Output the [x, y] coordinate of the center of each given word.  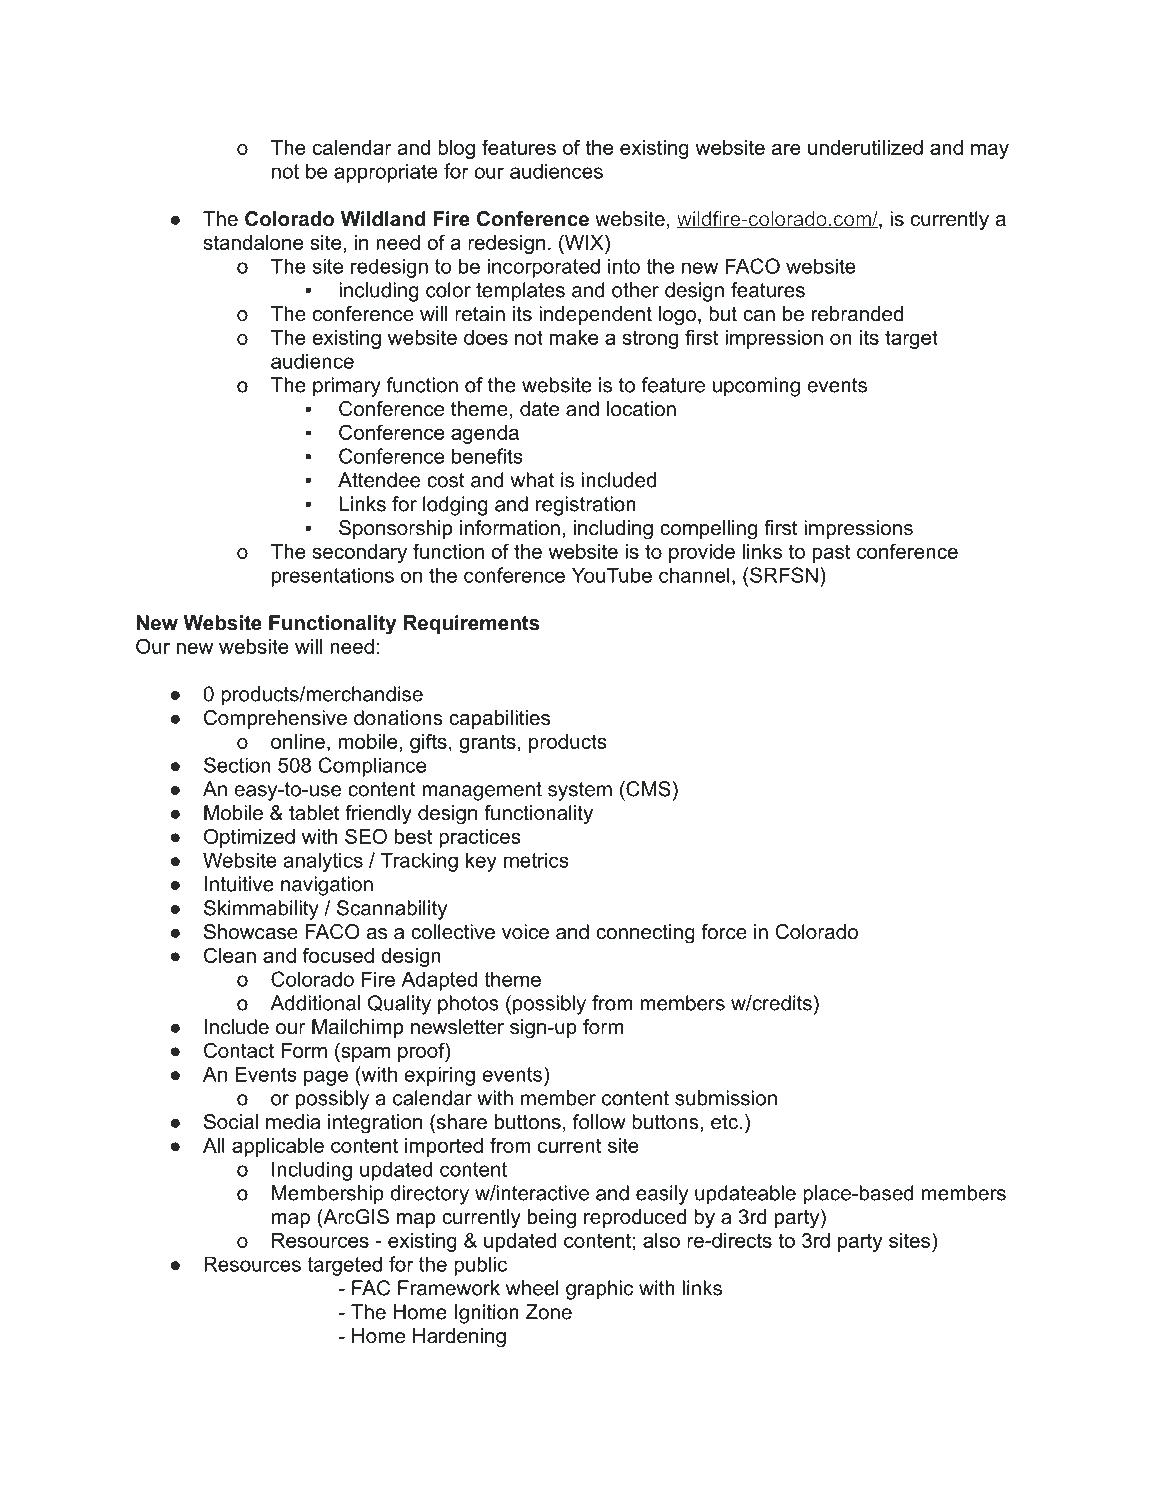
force [724, 932]
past [832, 553]
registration [586, 506]
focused [338, 955]
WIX [584, 242]
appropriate [386, 173]
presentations [333, 577]
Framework [449, 1288]
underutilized [865, 147]
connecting [645, 934]
